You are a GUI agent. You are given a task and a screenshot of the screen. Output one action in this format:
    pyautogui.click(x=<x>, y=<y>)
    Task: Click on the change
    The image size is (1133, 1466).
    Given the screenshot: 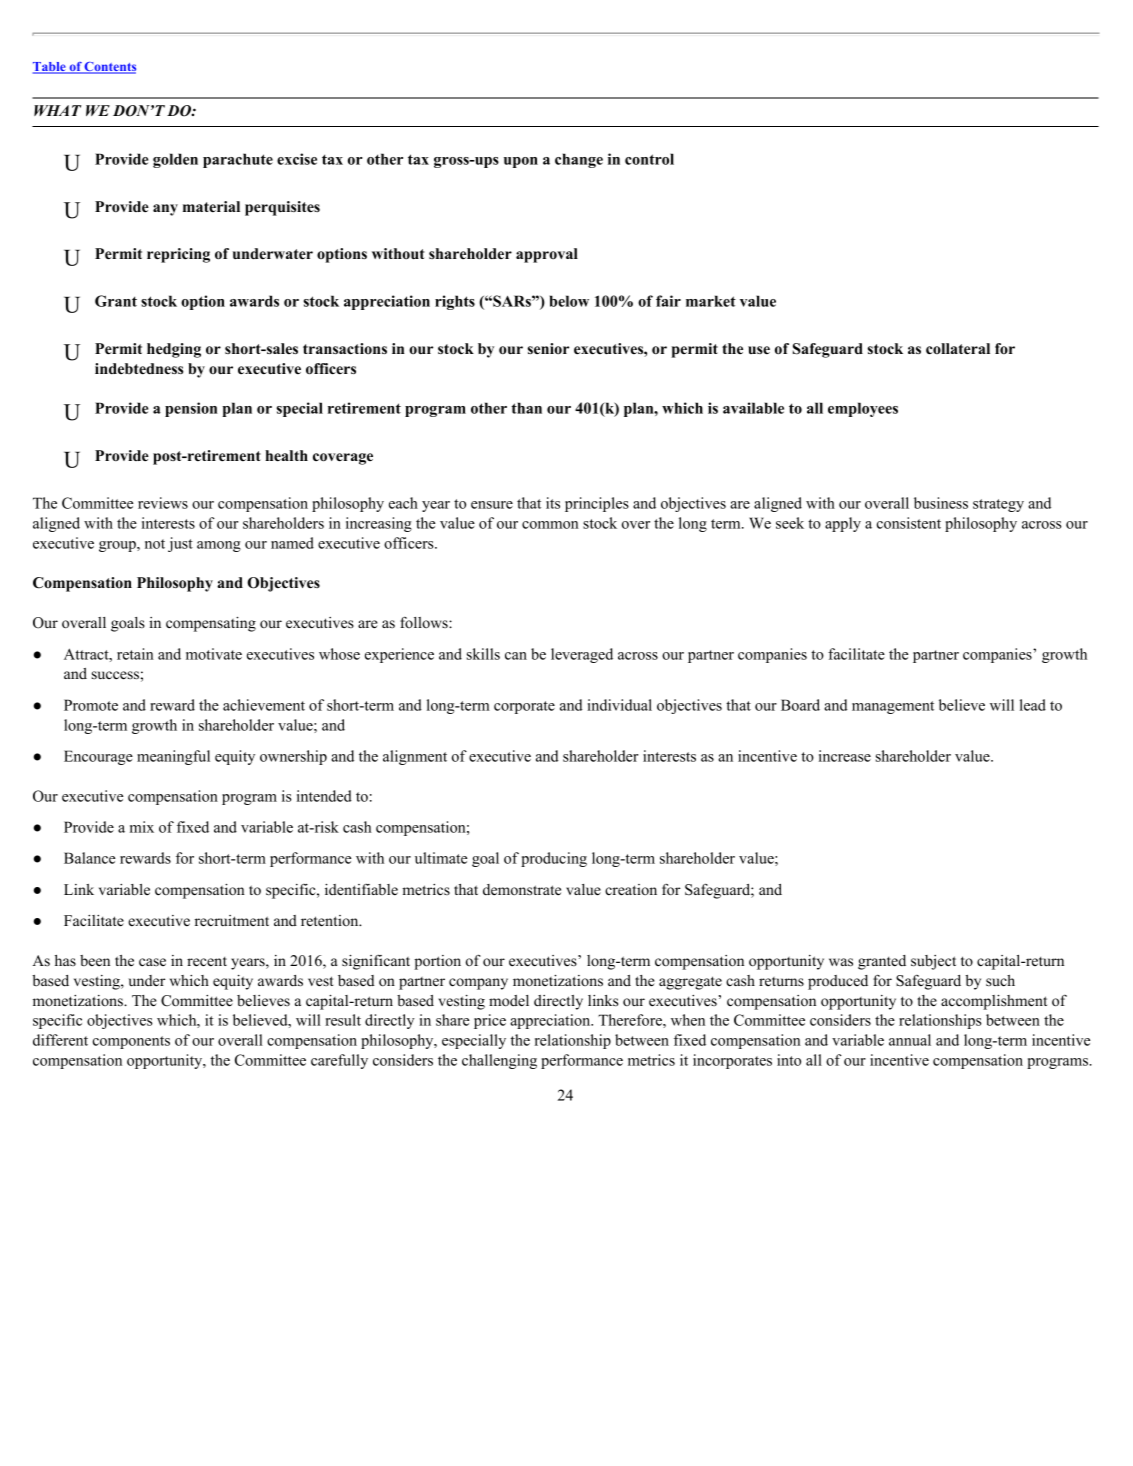 What is the action you would take?
    pyautogui.click(x=579, y=160)
